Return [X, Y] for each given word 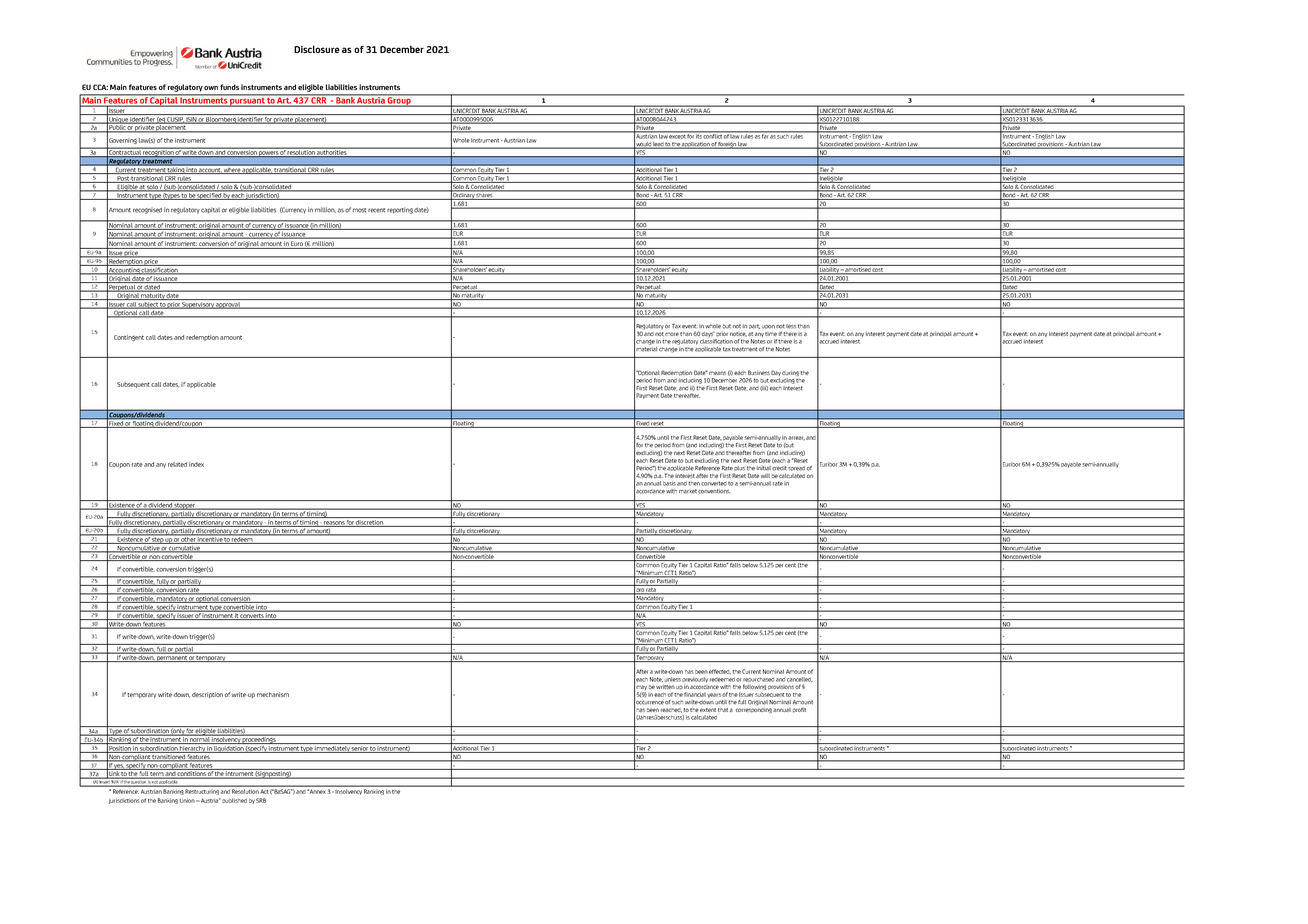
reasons [334, 524]
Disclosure [317, 49]
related [177, 464]
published [234, 800]
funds [229, 87]
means [717, 373]
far [765, 135]
